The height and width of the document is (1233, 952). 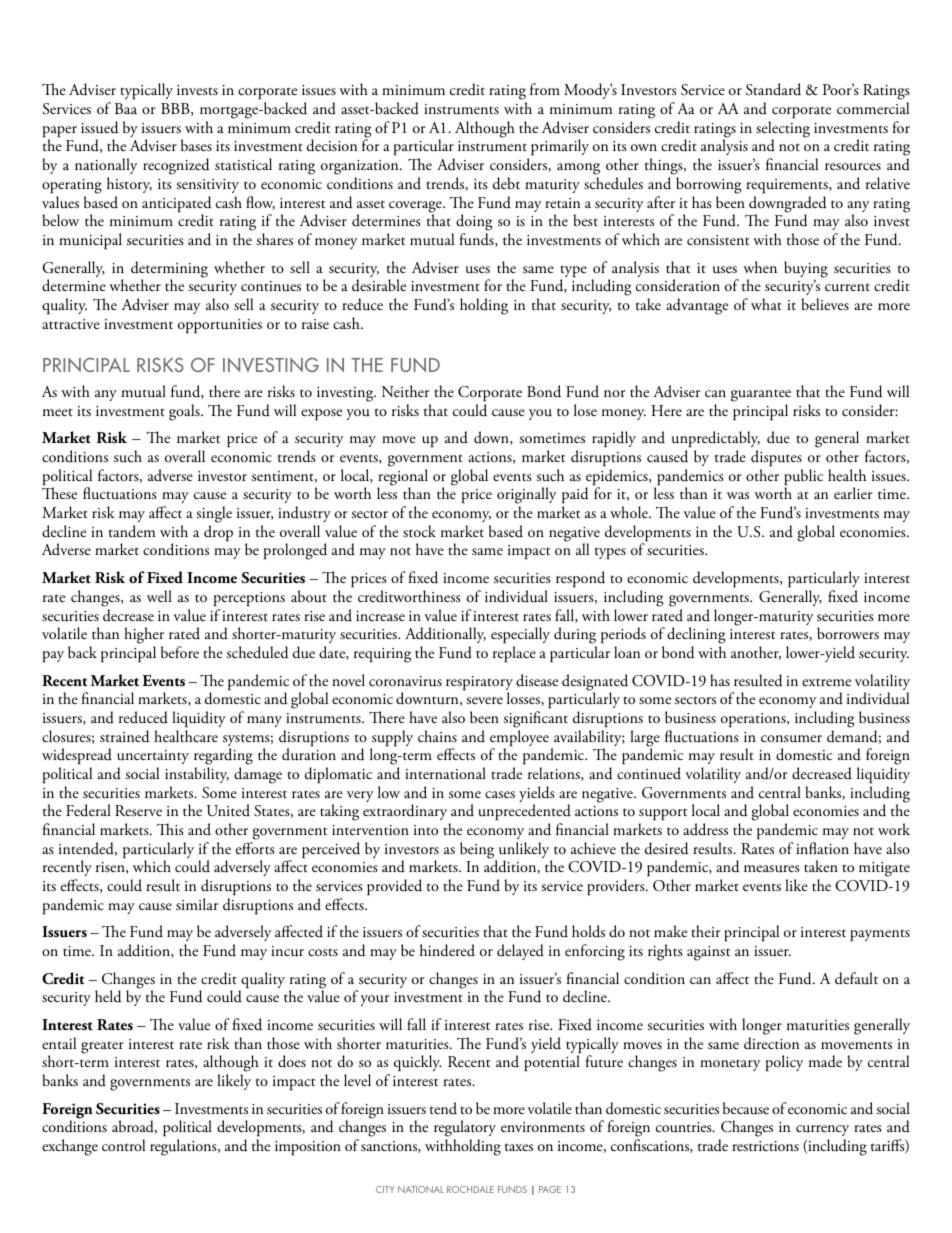 What do you see at coordinates (545, 89) in the document?
I see `from` at bounding box center [545, 89].
